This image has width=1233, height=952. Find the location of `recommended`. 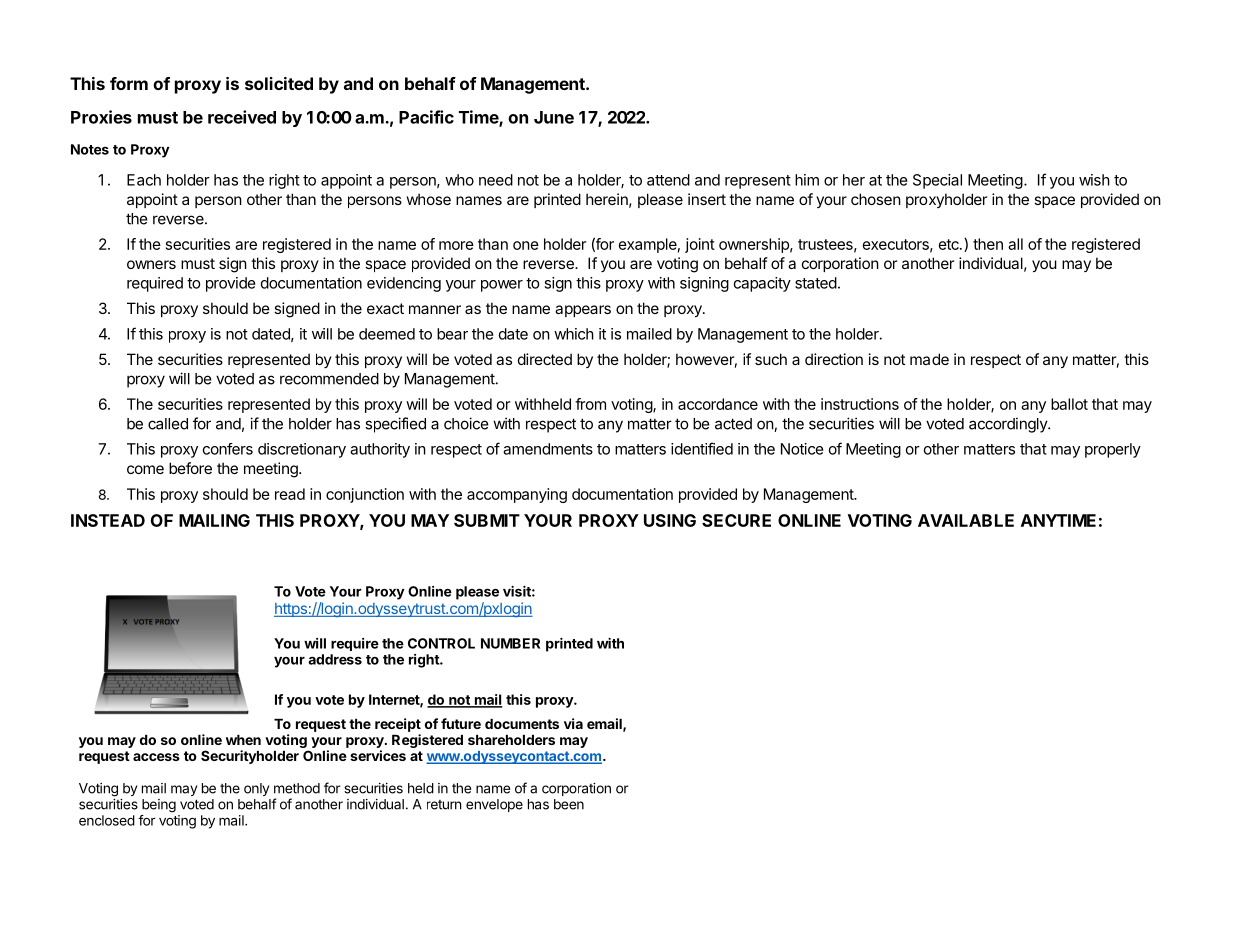

recommended is located at coordinates (329, 379).
